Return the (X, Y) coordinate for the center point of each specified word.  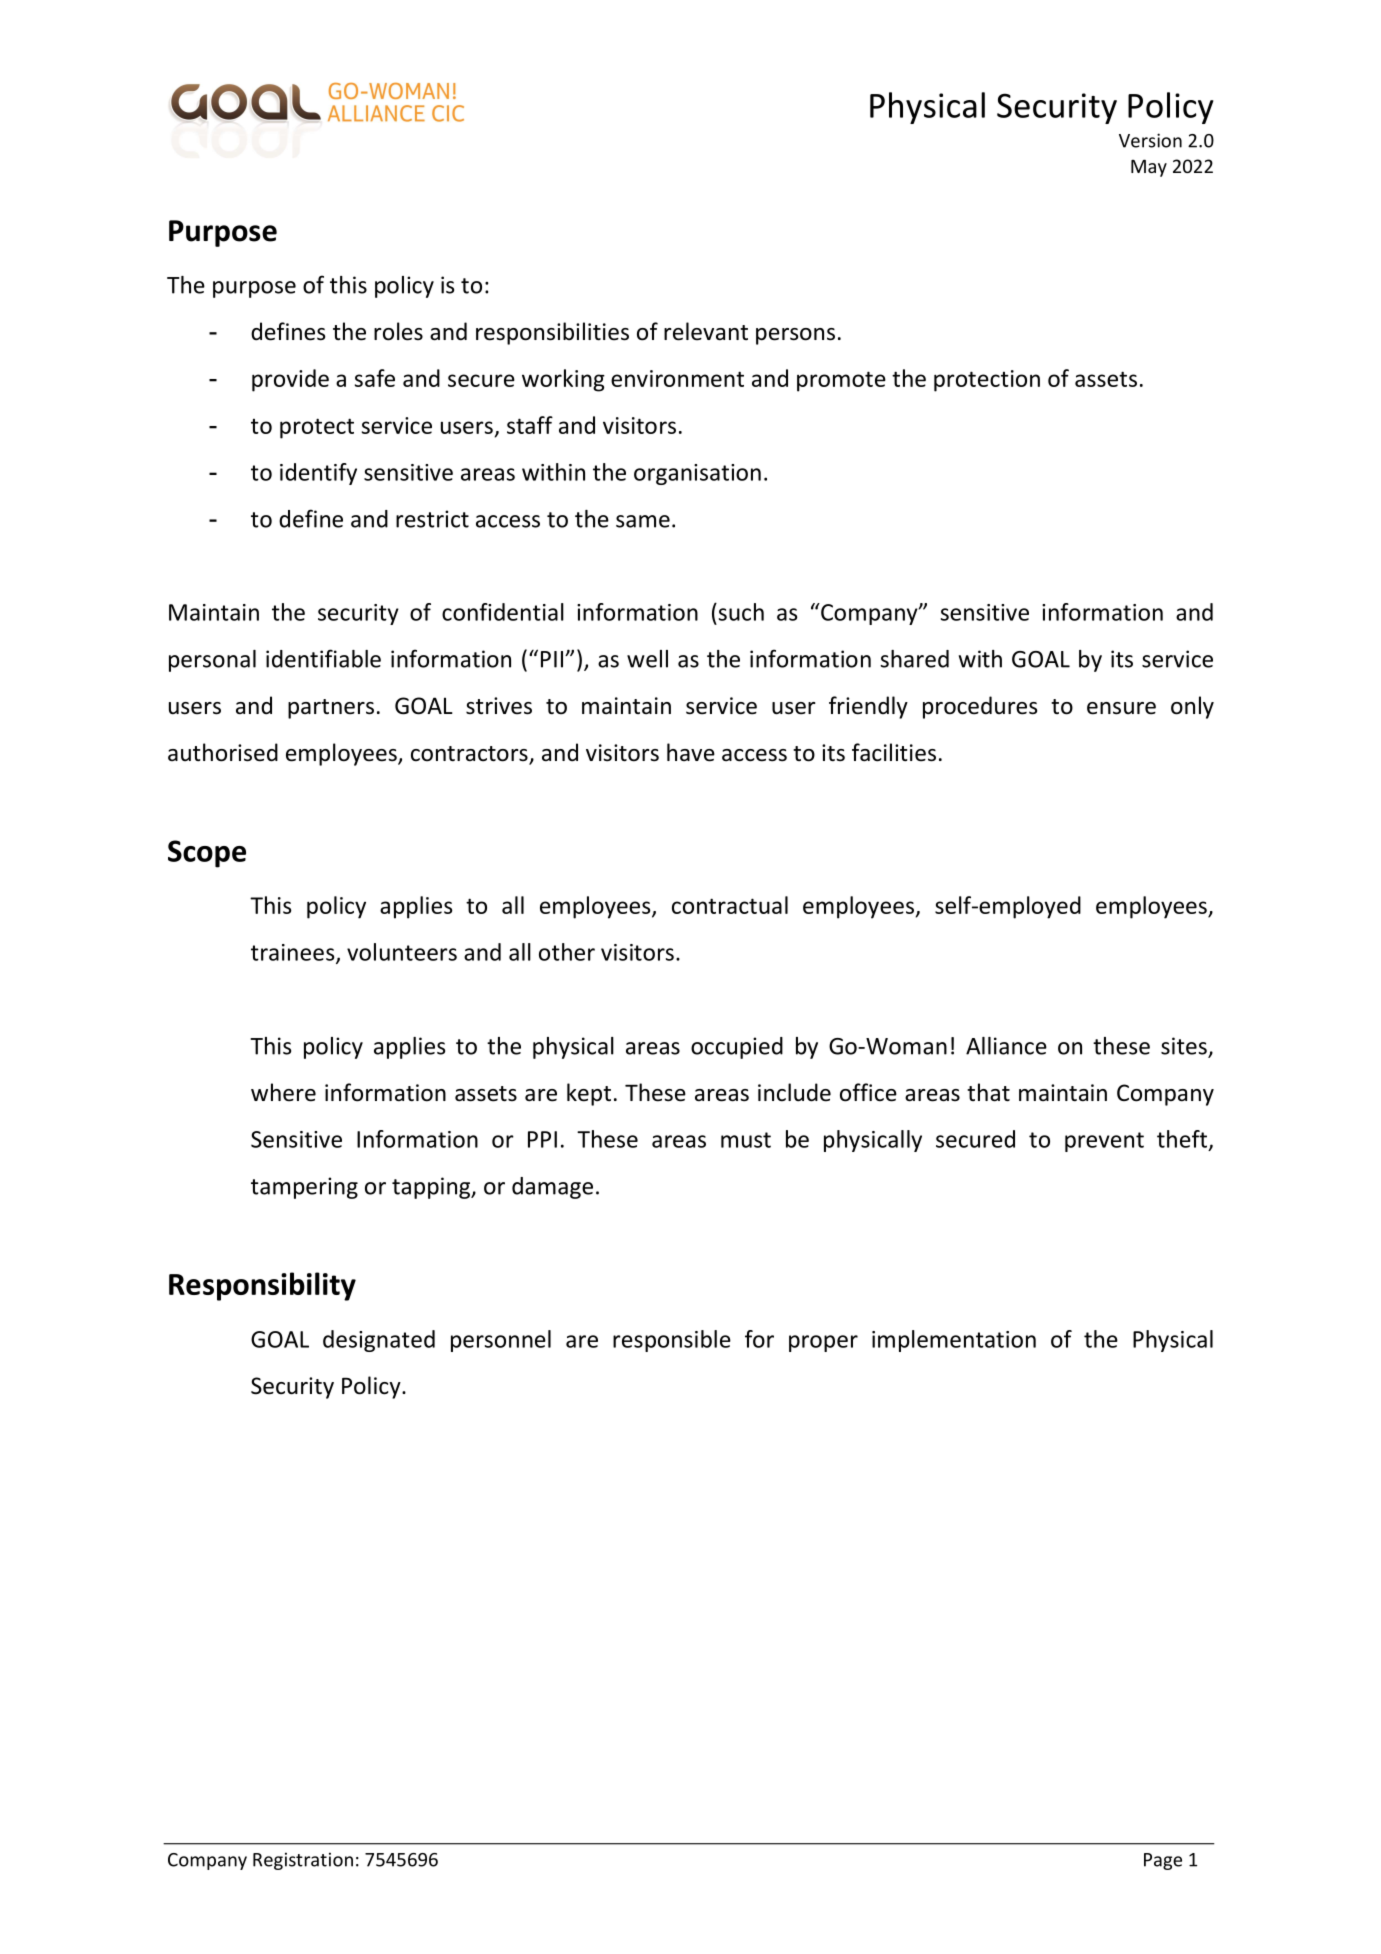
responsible (672, 1341)
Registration (303, 1861)
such (740, 612)
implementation (954, 1341)
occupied (737, 1048)
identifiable (323, 658)
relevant (706, 331)
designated (379, 1341)
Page (1163, 1861)
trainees (294, 953)
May (1149, 168)
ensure (1121, 708)
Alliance (1006, 1046)
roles (398, 331)
